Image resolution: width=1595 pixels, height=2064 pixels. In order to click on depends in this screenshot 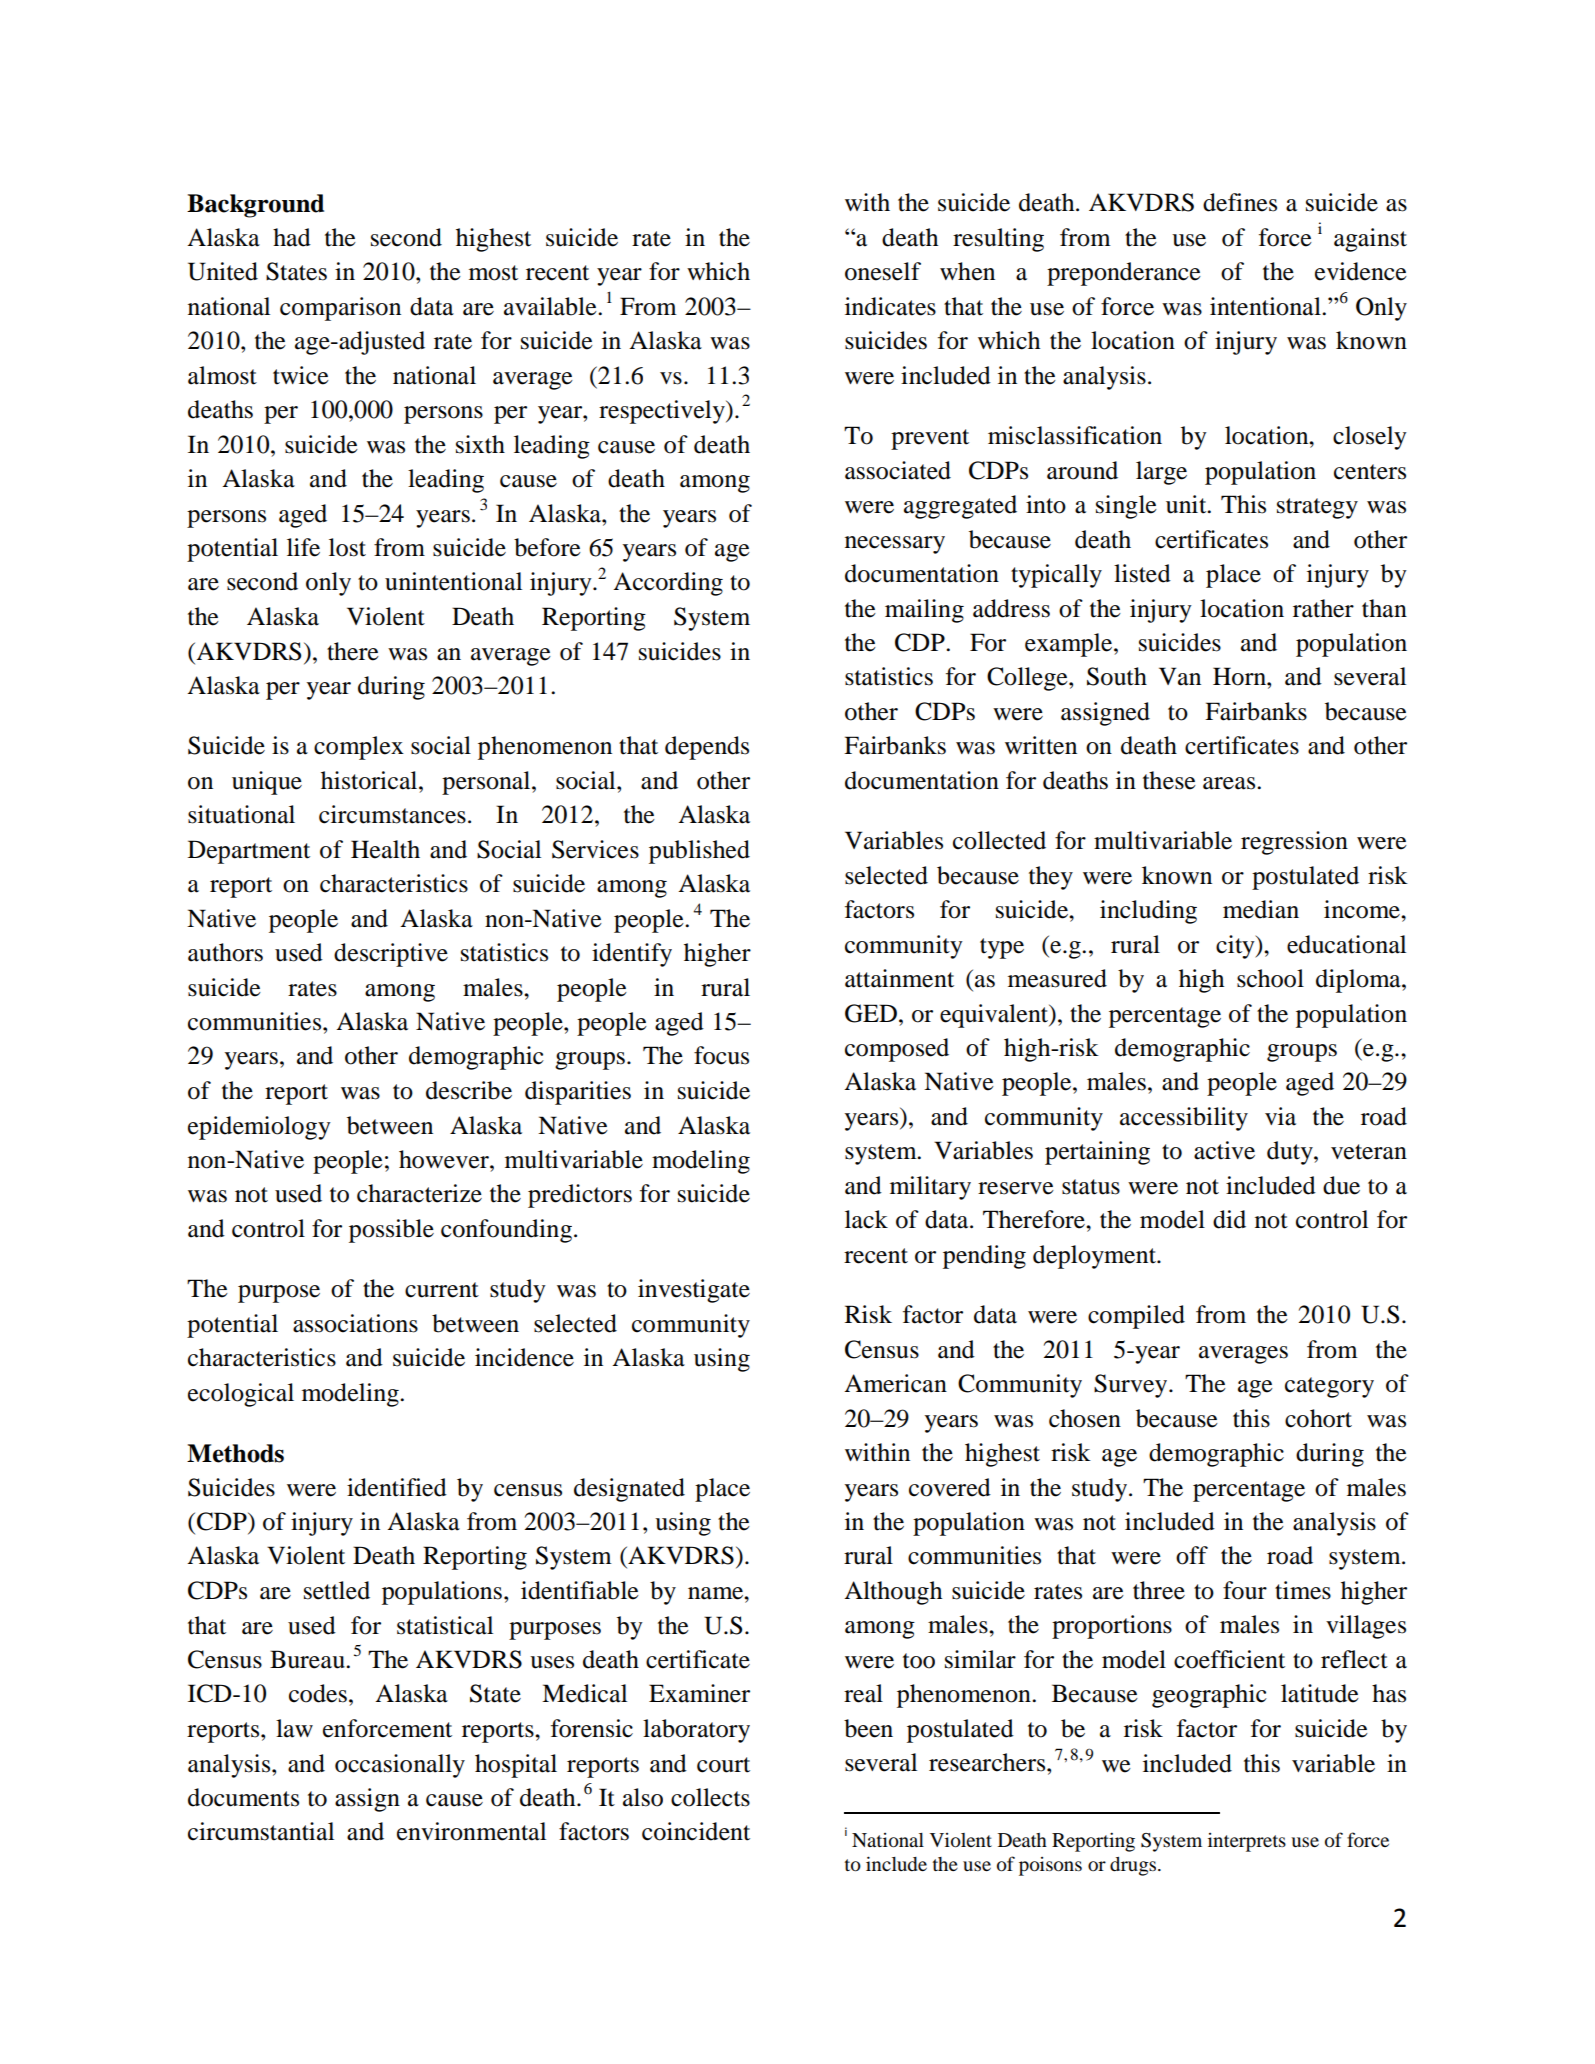, I will do `click(707, 748)`.
